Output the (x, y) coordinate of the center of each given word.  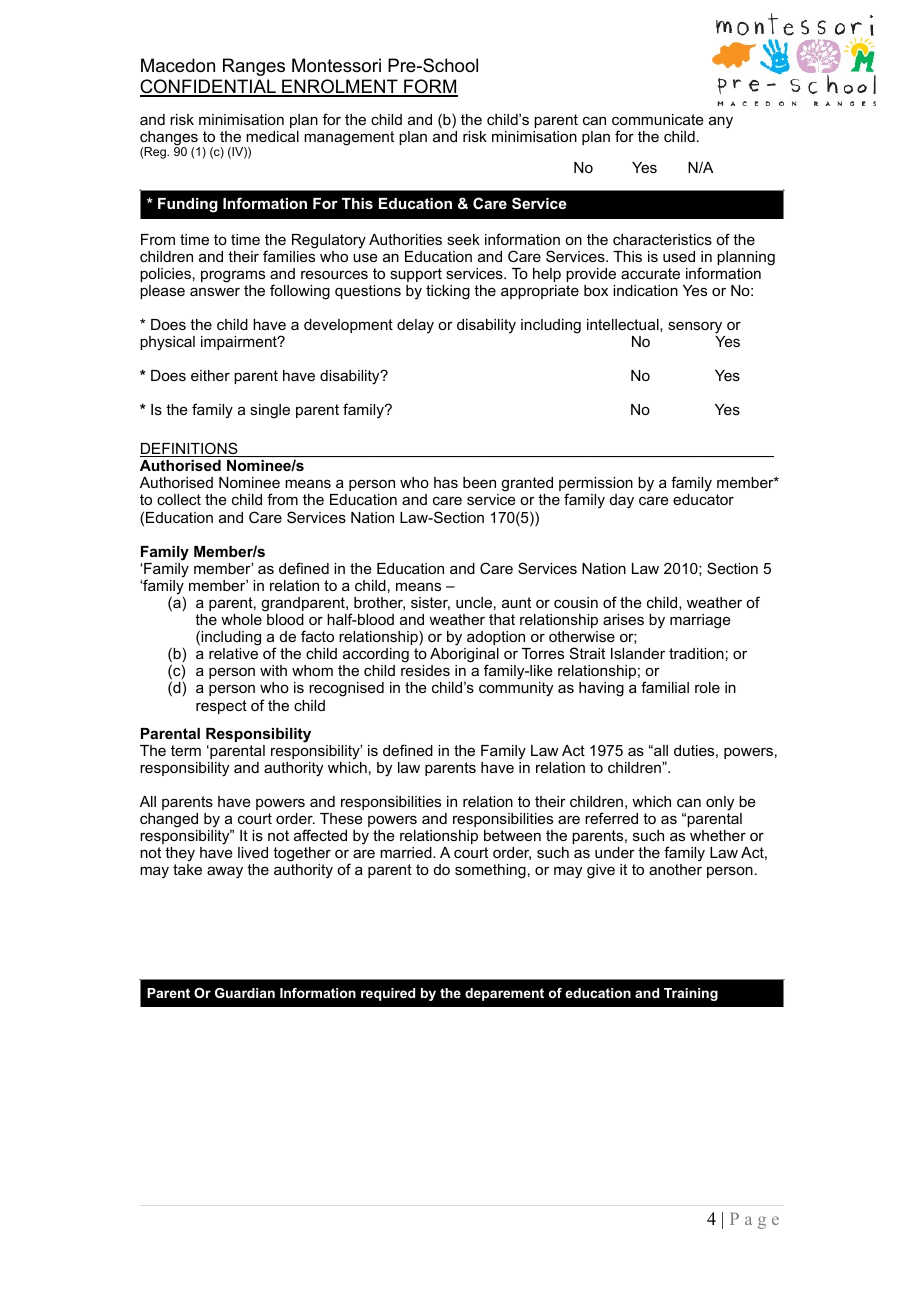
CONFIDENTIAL (209, 88)
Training (691, 994)
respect (221, 707)
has (446, 482)
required (388, 994)
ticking (448, 292)
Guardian (245, 993)
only (720, 803)
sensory (695, 327)
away (225, 872)
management (349, 138)
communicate (658, 119)
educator (703, 499)
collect (179, 499)
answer (215, 291)
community (516, 689)
